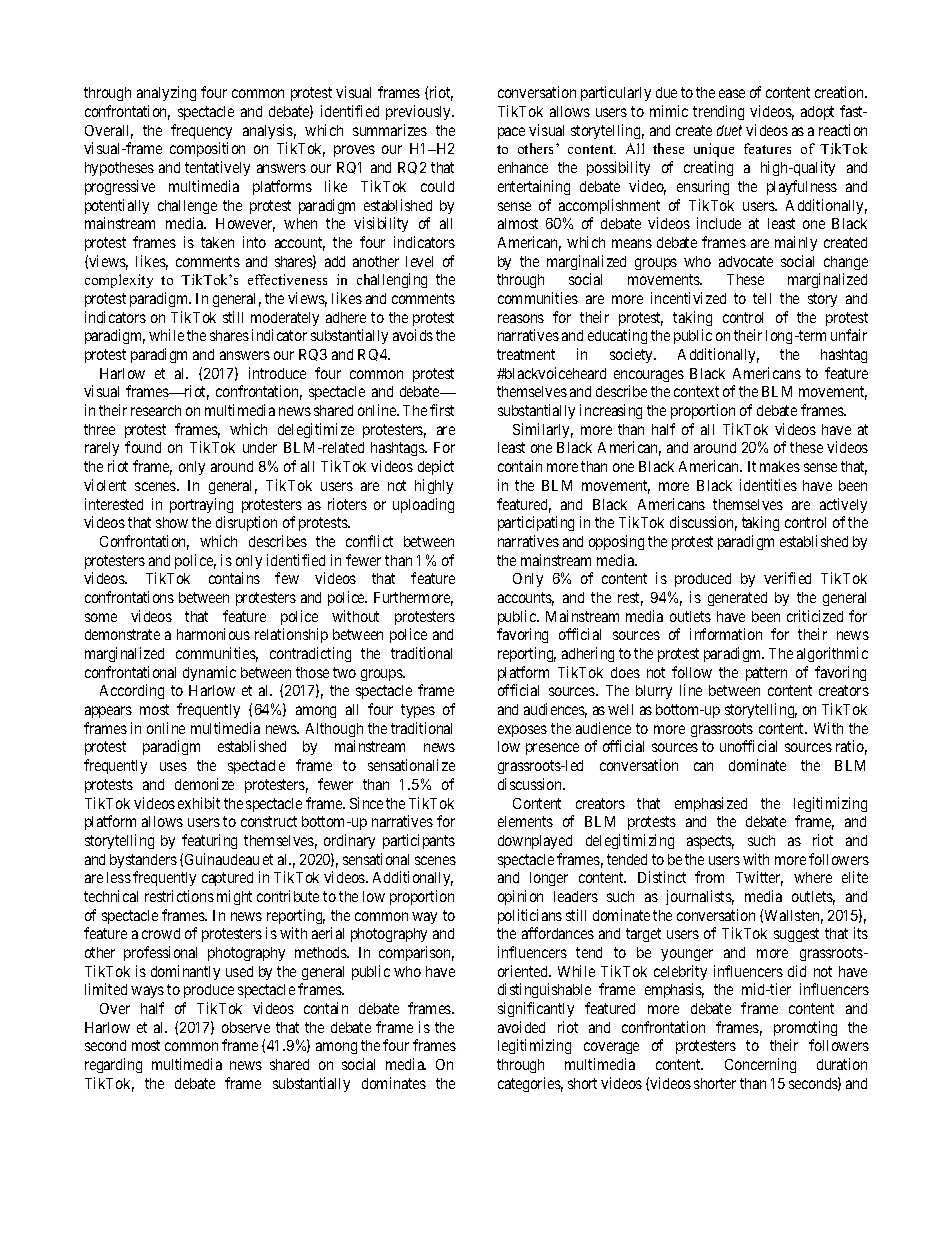 The width and height of the image is (952, 1233). I want to click on pattern, so click(766, 674).
